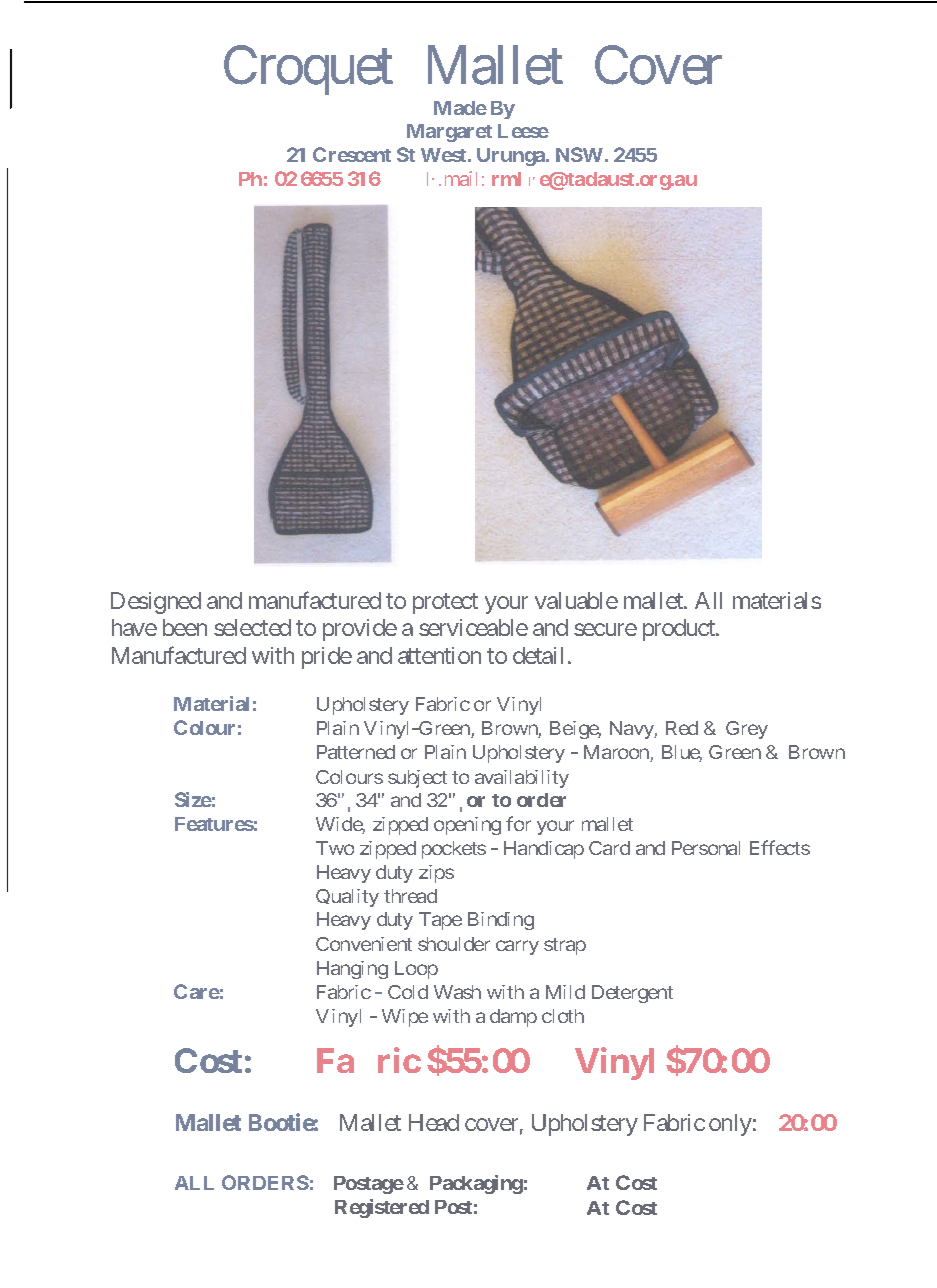 The height and width of the image is (1288, 937). I want to click on Personal, so click(706, 848).
